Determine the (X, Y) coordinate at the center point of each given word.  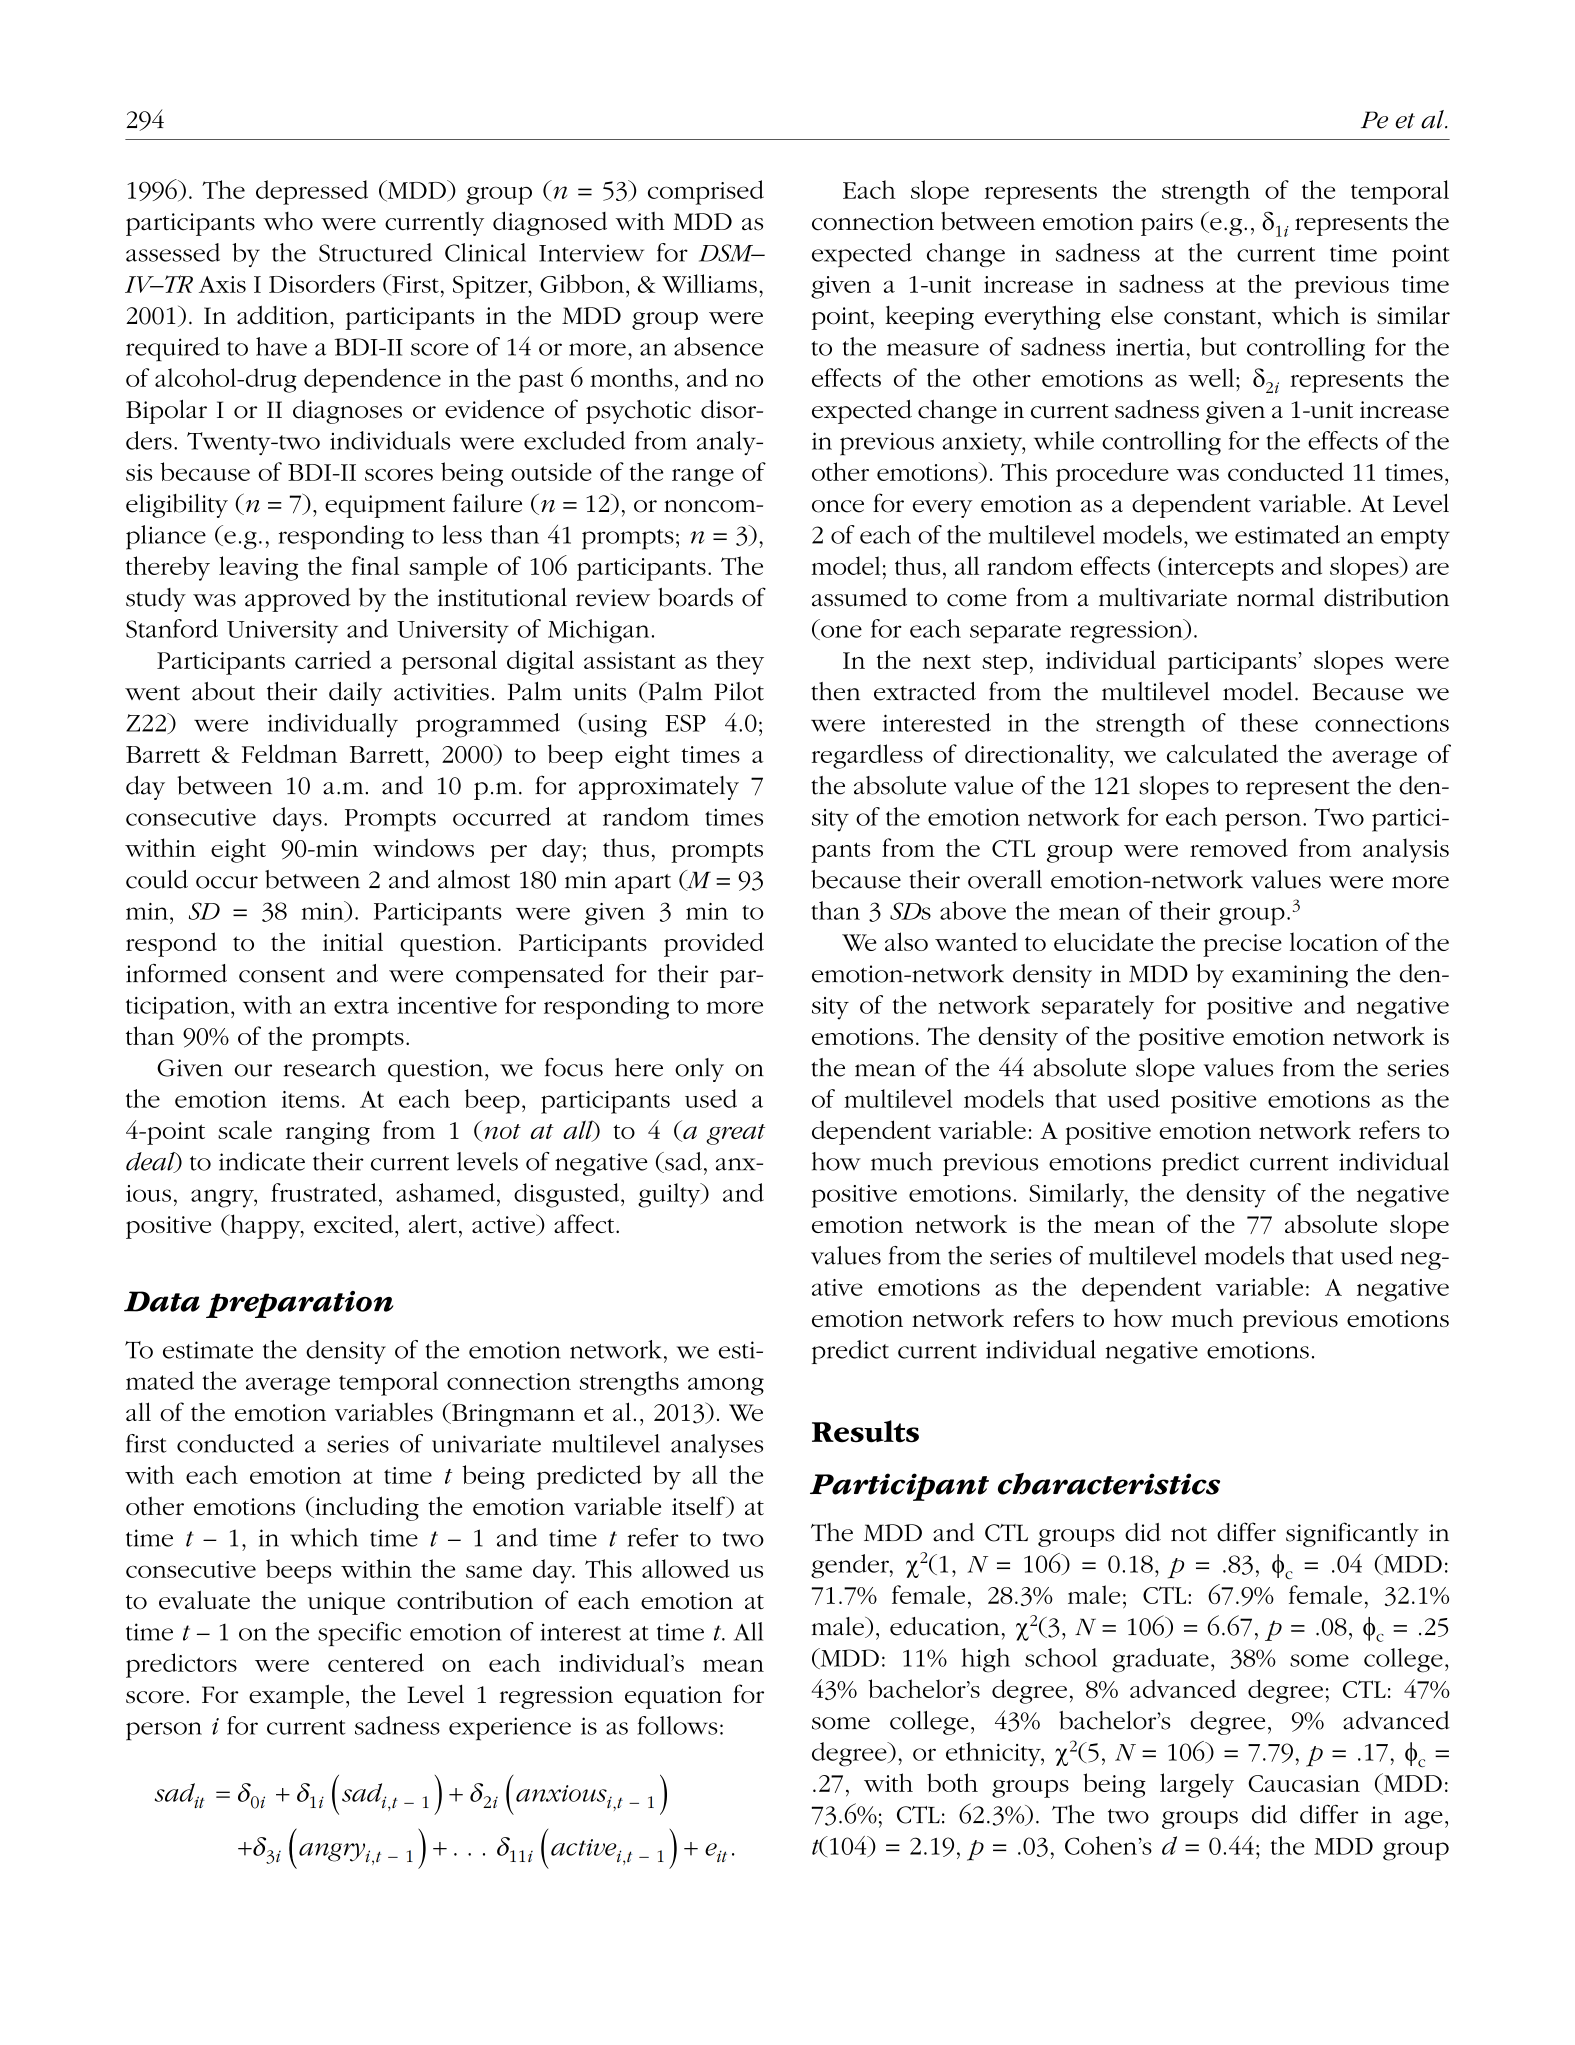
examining (1290, 976)
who (288, 221)
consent (282, 975)
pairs (1167, 224)
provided (714, 944)
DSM (727, 253)
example (296, 1696)
